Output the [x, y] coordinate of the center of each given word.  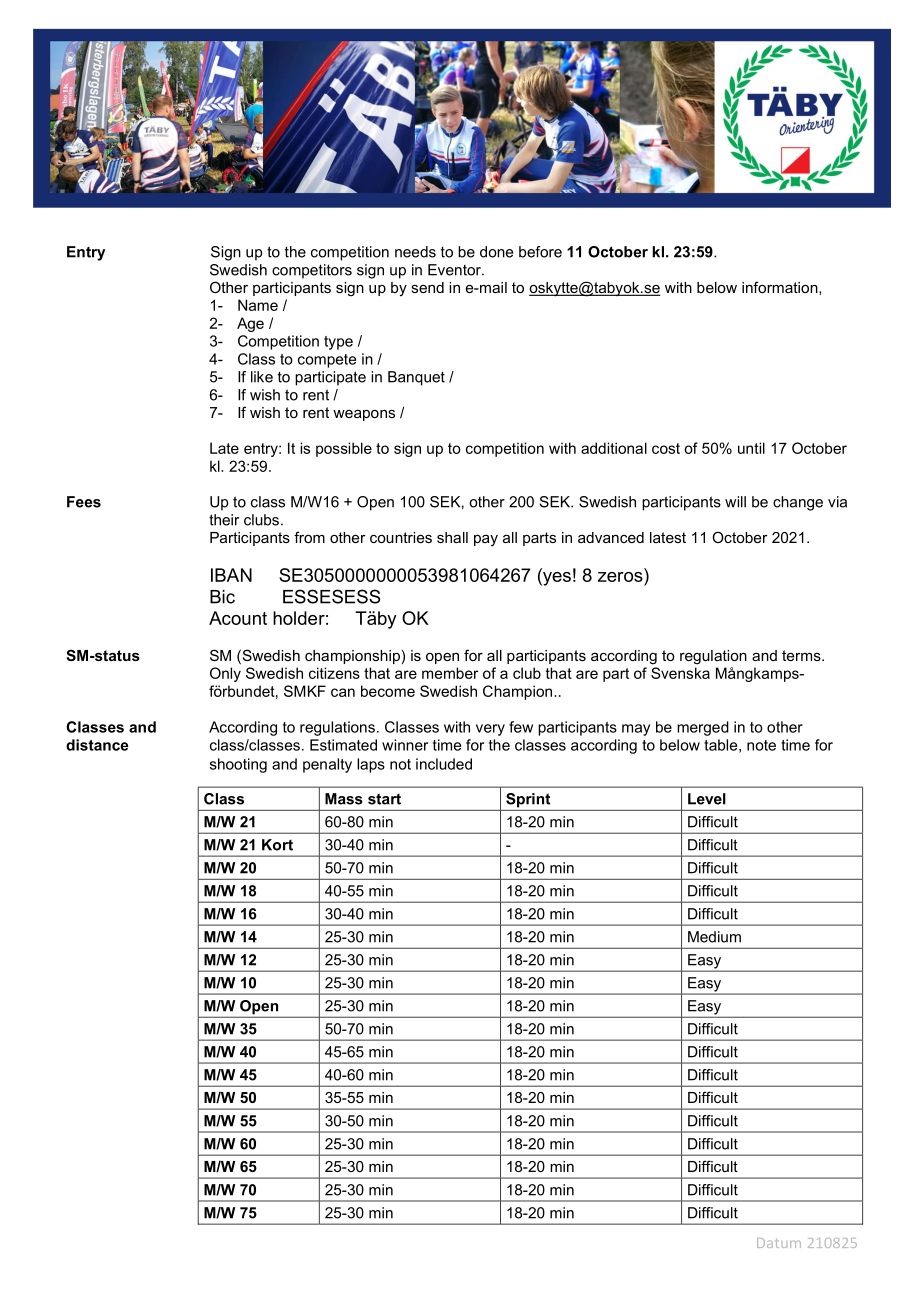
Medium [714, 937]
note [761, 745]
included [444, 764]
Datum [779, 1243]
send [427, 287]
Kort [277, 845]
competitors [312, 271]
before [540, 252]
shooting [238, 765]
